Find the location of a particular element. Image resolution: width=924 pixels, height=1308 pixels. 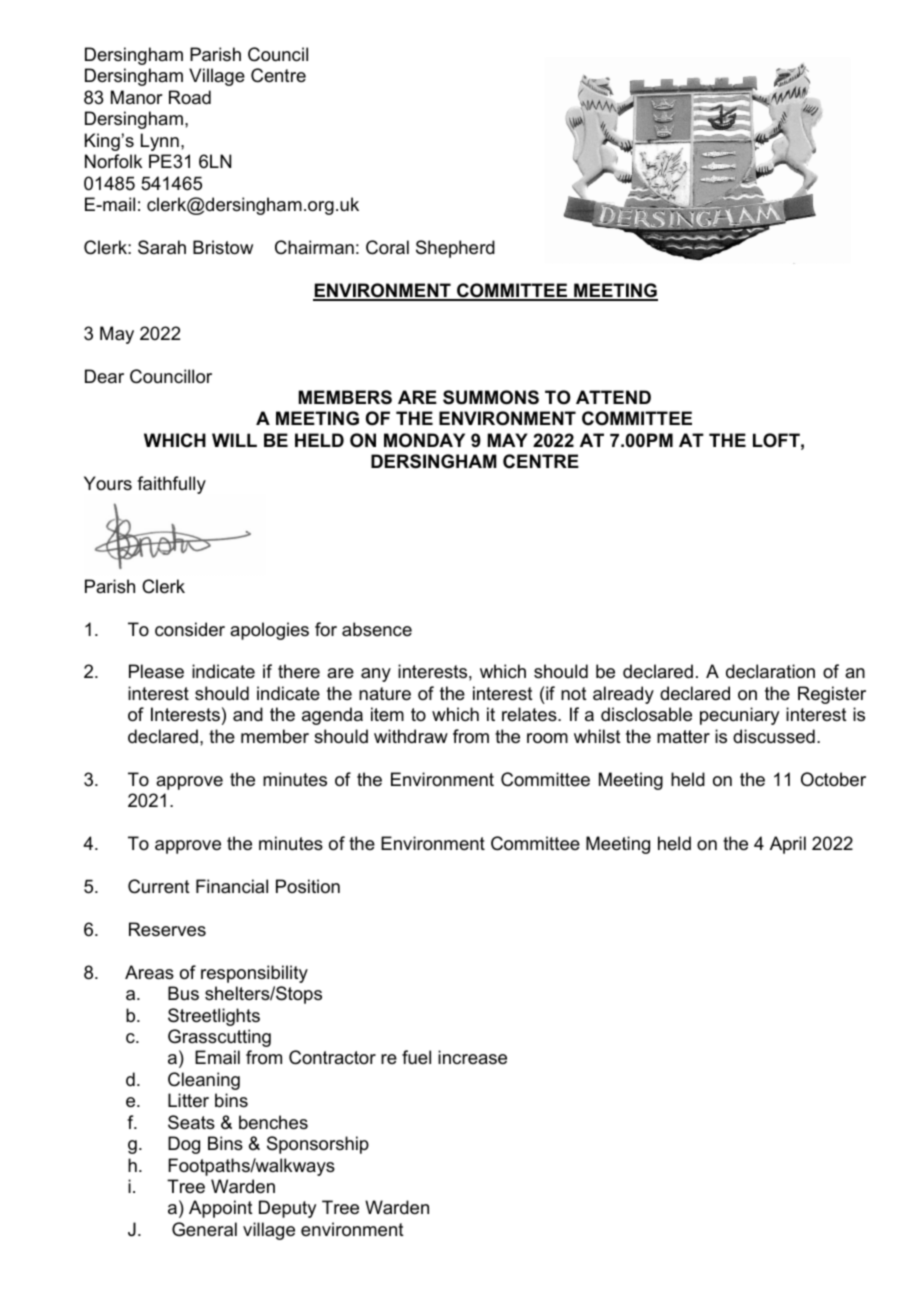

declaration is located at coordinates (770, 671).
